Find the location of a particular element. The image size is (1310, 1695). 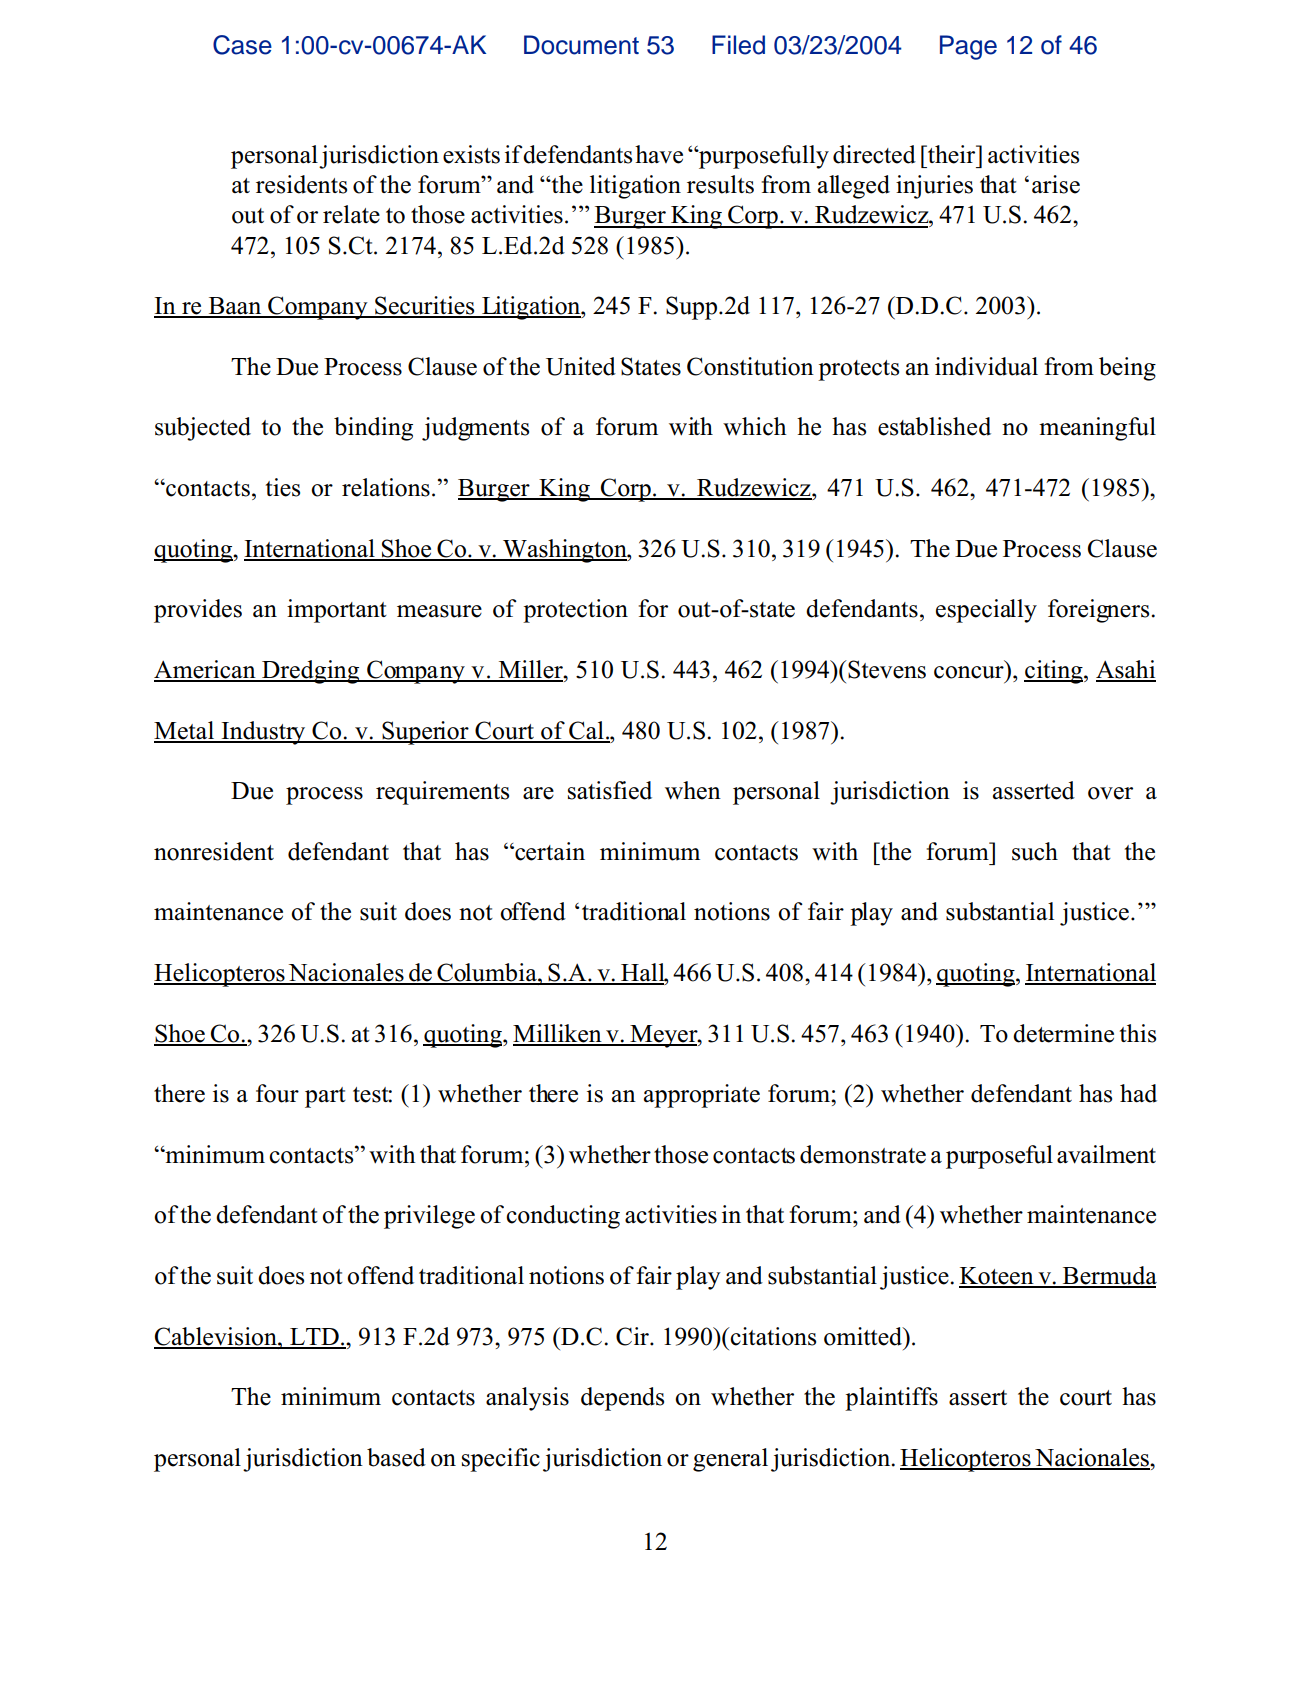

which is located at coordinates (755, 426).
